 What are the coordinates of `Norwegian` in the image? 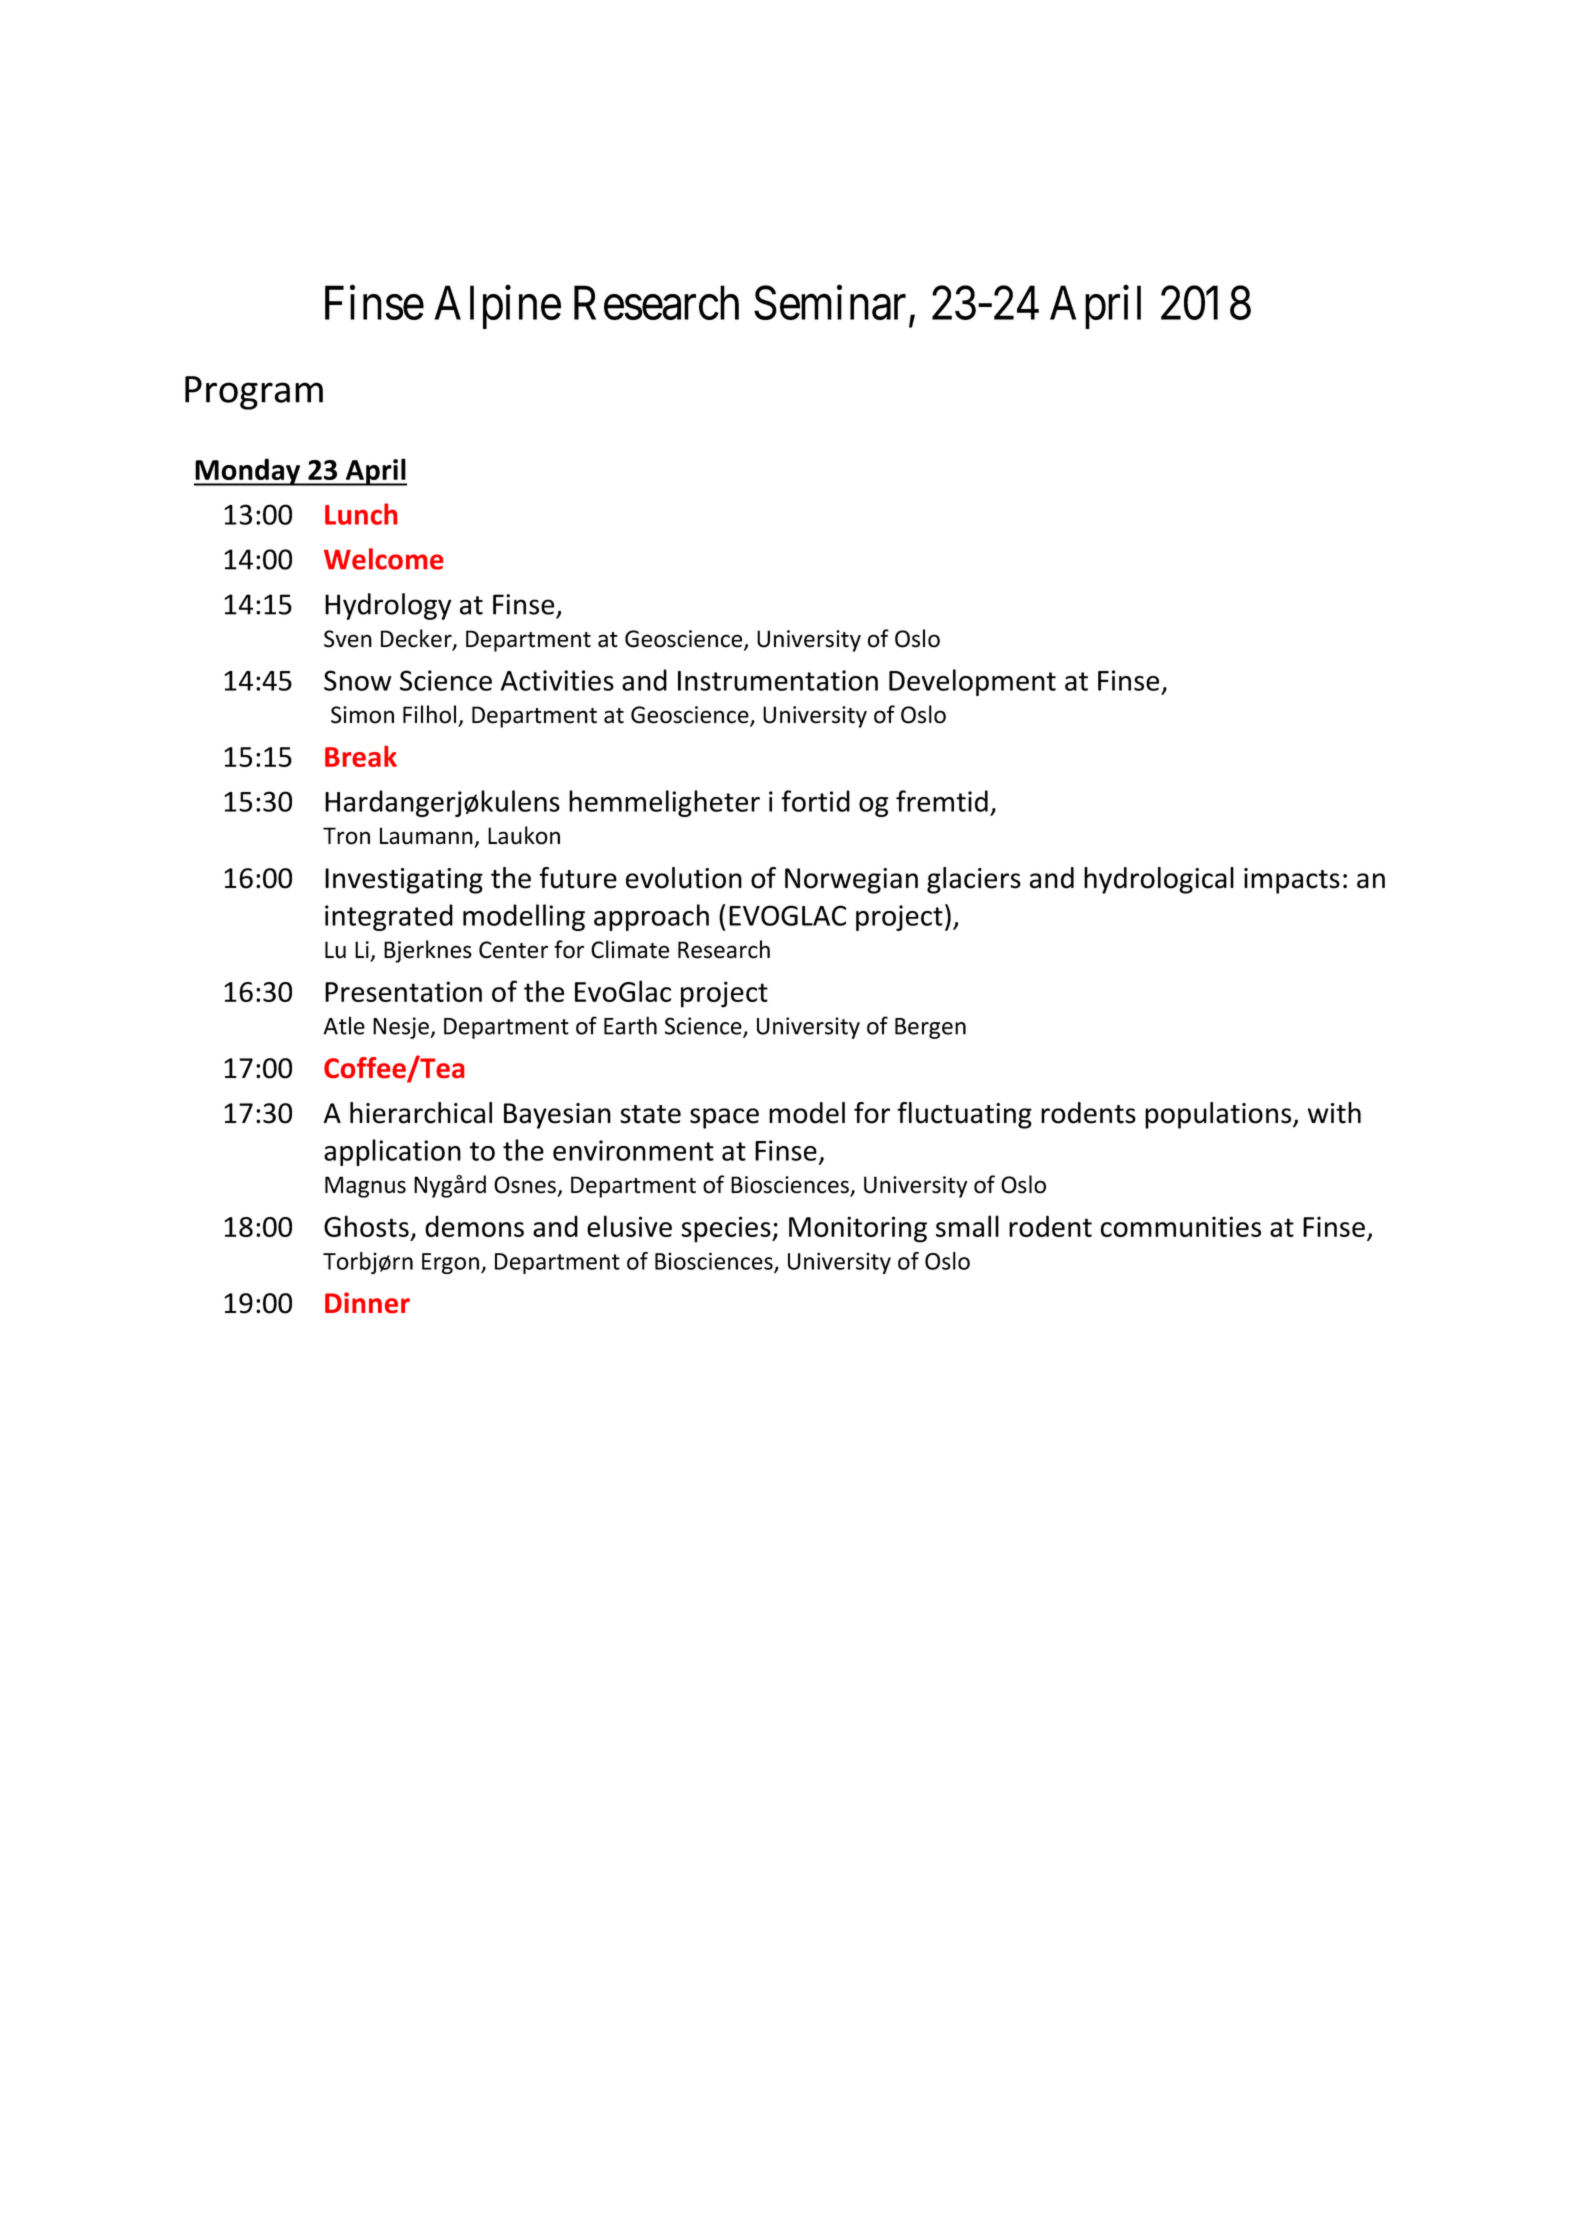 It's located at (851, 881).
